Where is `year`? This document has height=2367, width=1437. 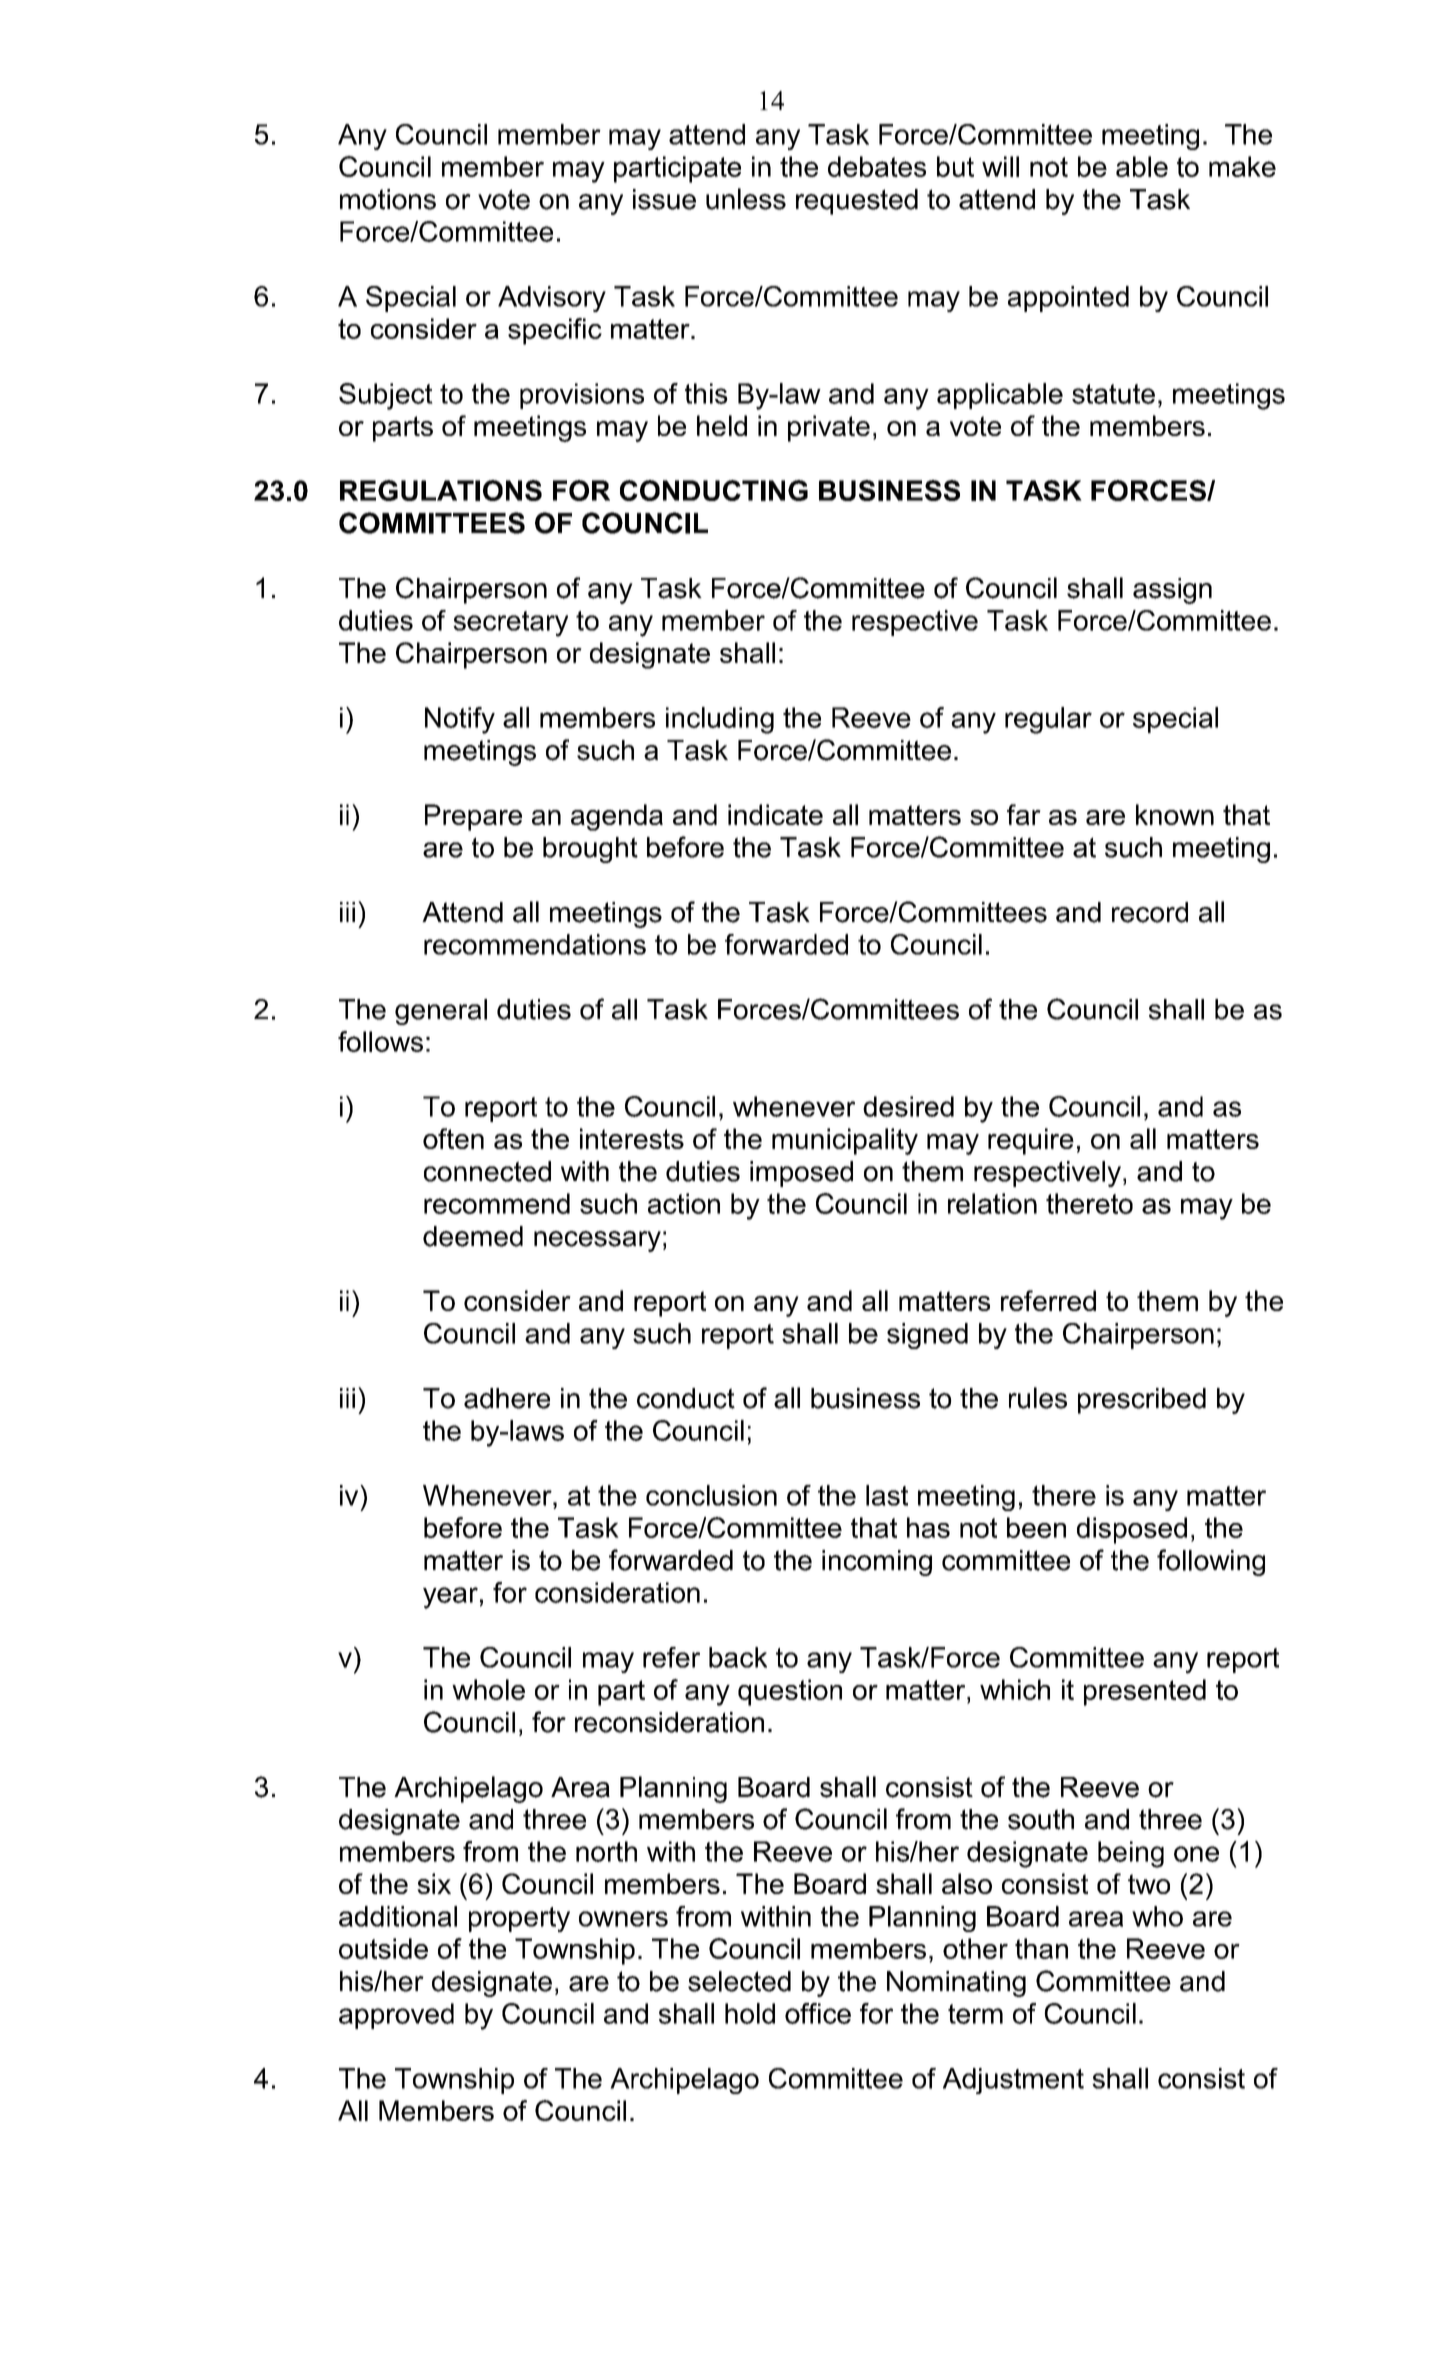
year is located at coordinates (450, 1598).
